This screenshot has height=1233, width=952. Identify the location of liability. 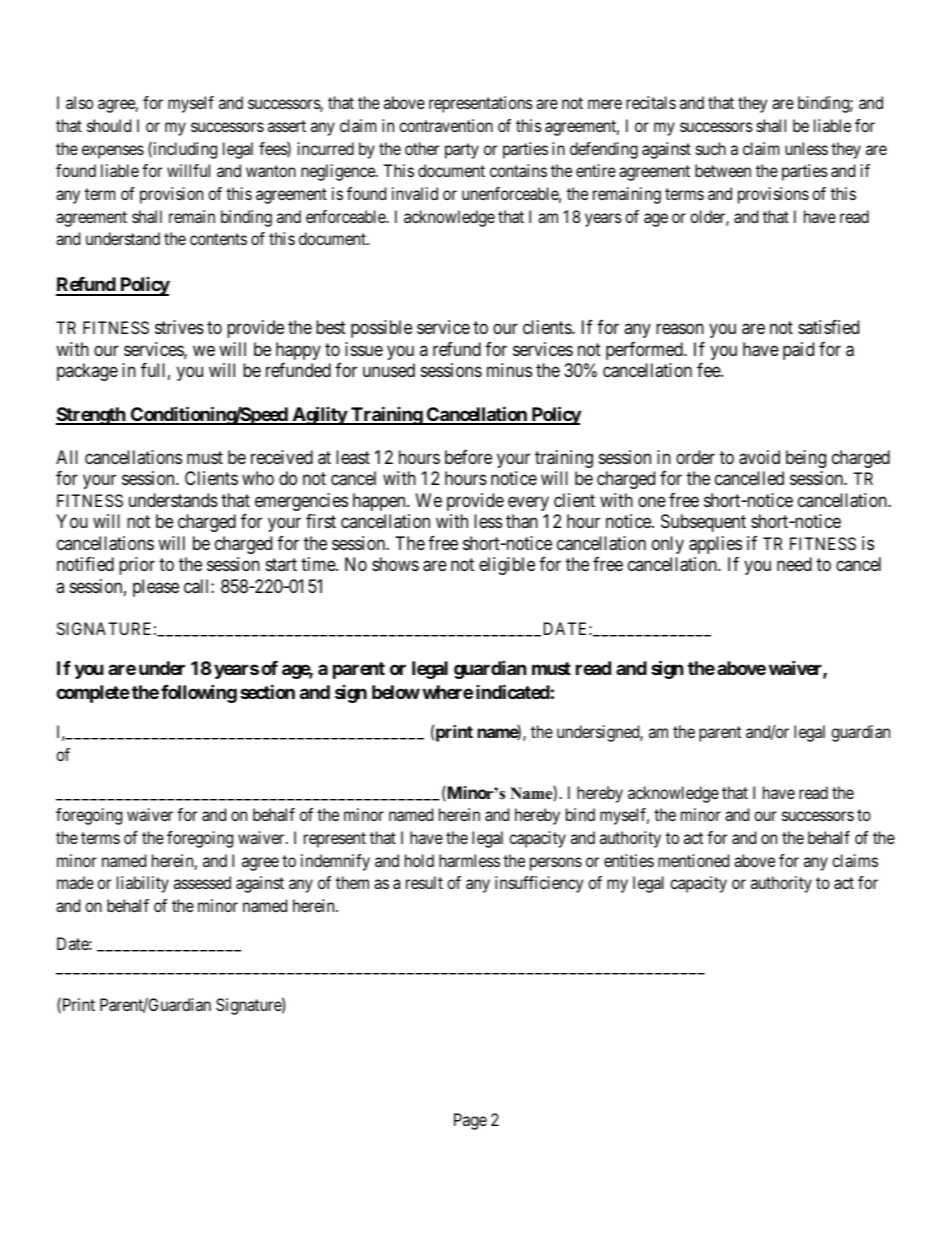
(143, 884).
